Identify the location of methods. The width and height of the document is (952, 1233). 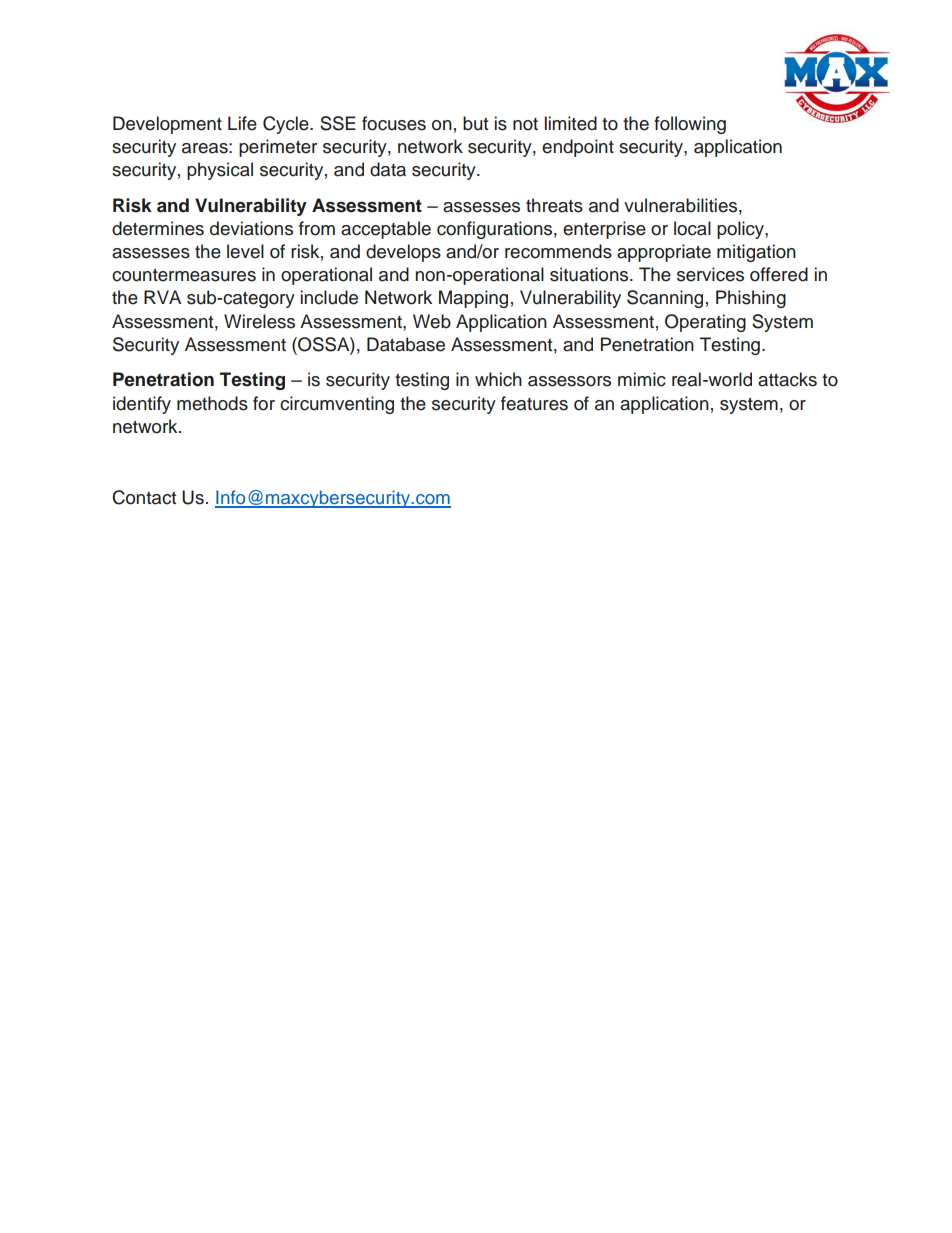
(212, 403).
